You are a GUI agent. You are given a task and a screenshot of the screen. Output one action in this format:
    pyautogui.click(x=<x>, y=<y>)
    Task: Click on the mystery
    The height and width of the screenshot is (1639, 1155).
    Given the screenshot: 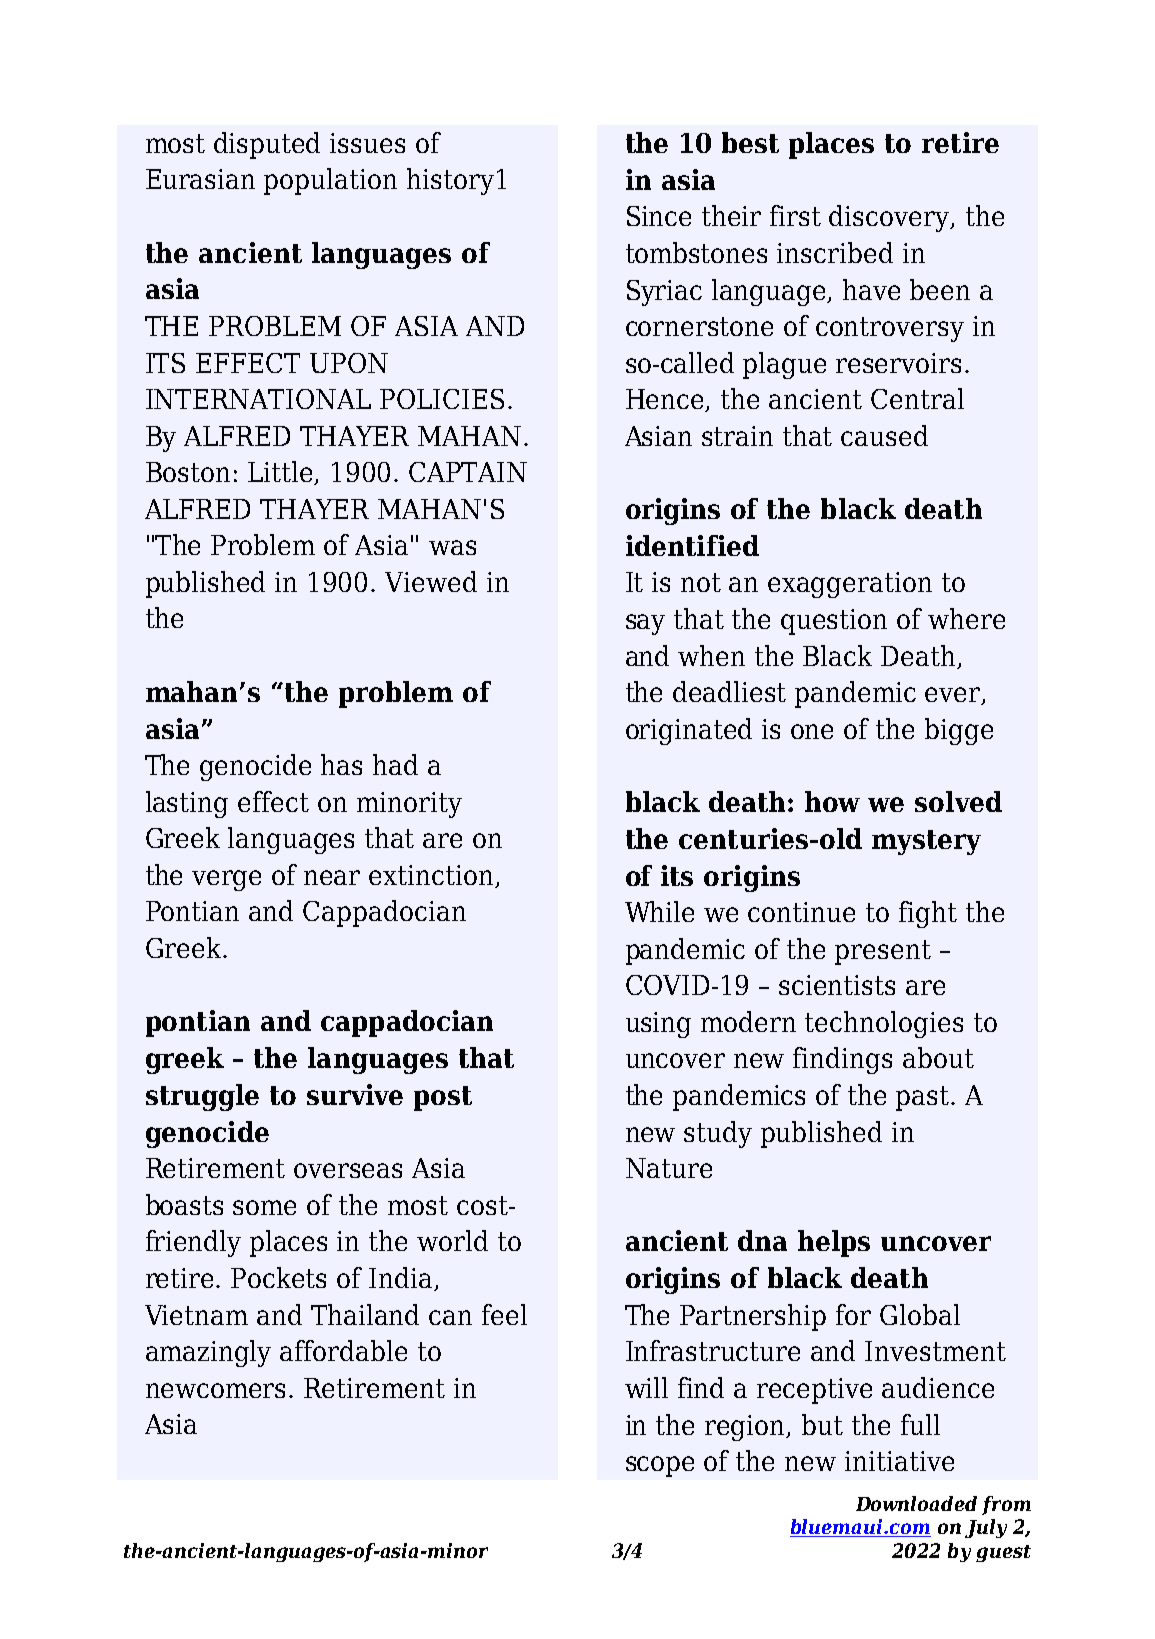 What is the action you would take?
    pyautogui.click(x=926, y=842)
